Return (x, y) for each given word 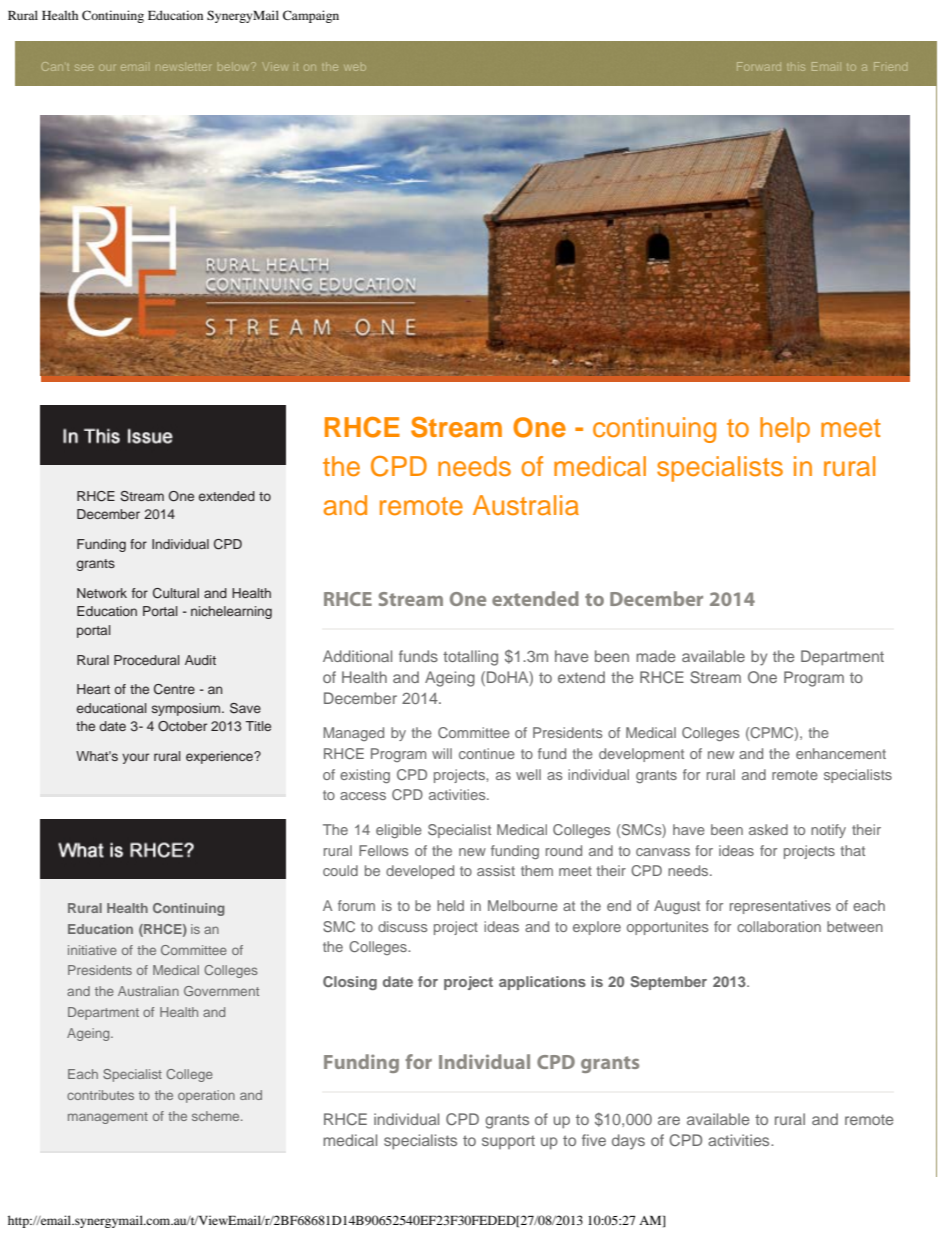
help (785, 430)
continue (487, 753)
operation (206, 1096)
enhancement (841, 753)
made (656, 656)
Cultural (176, 593)
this (796, 68)
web (355, 68)
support (508, 1142)
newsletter (183, 67)
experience (220, 757)
